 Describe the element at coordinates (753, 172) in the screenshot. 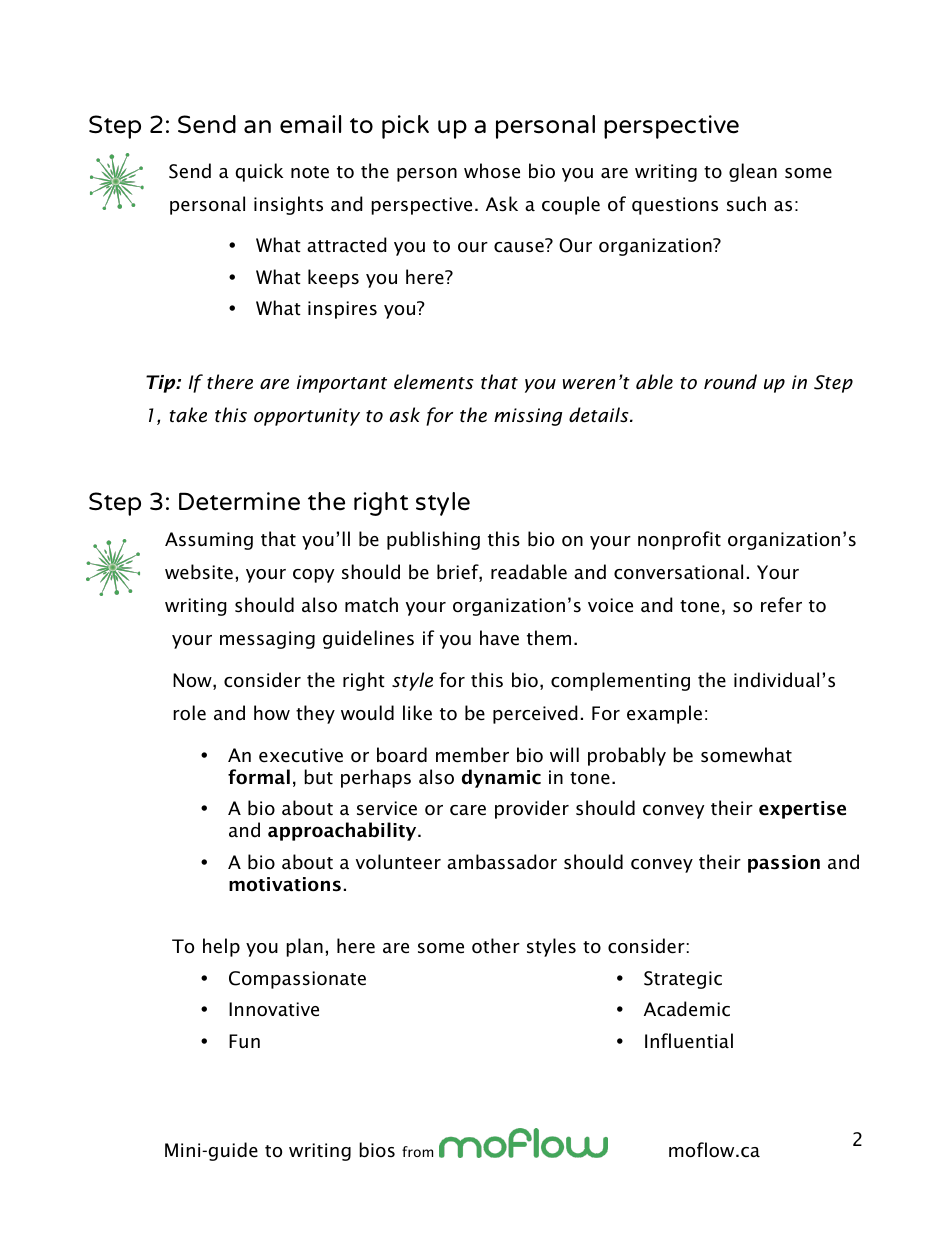

I see `glean` at that location.
